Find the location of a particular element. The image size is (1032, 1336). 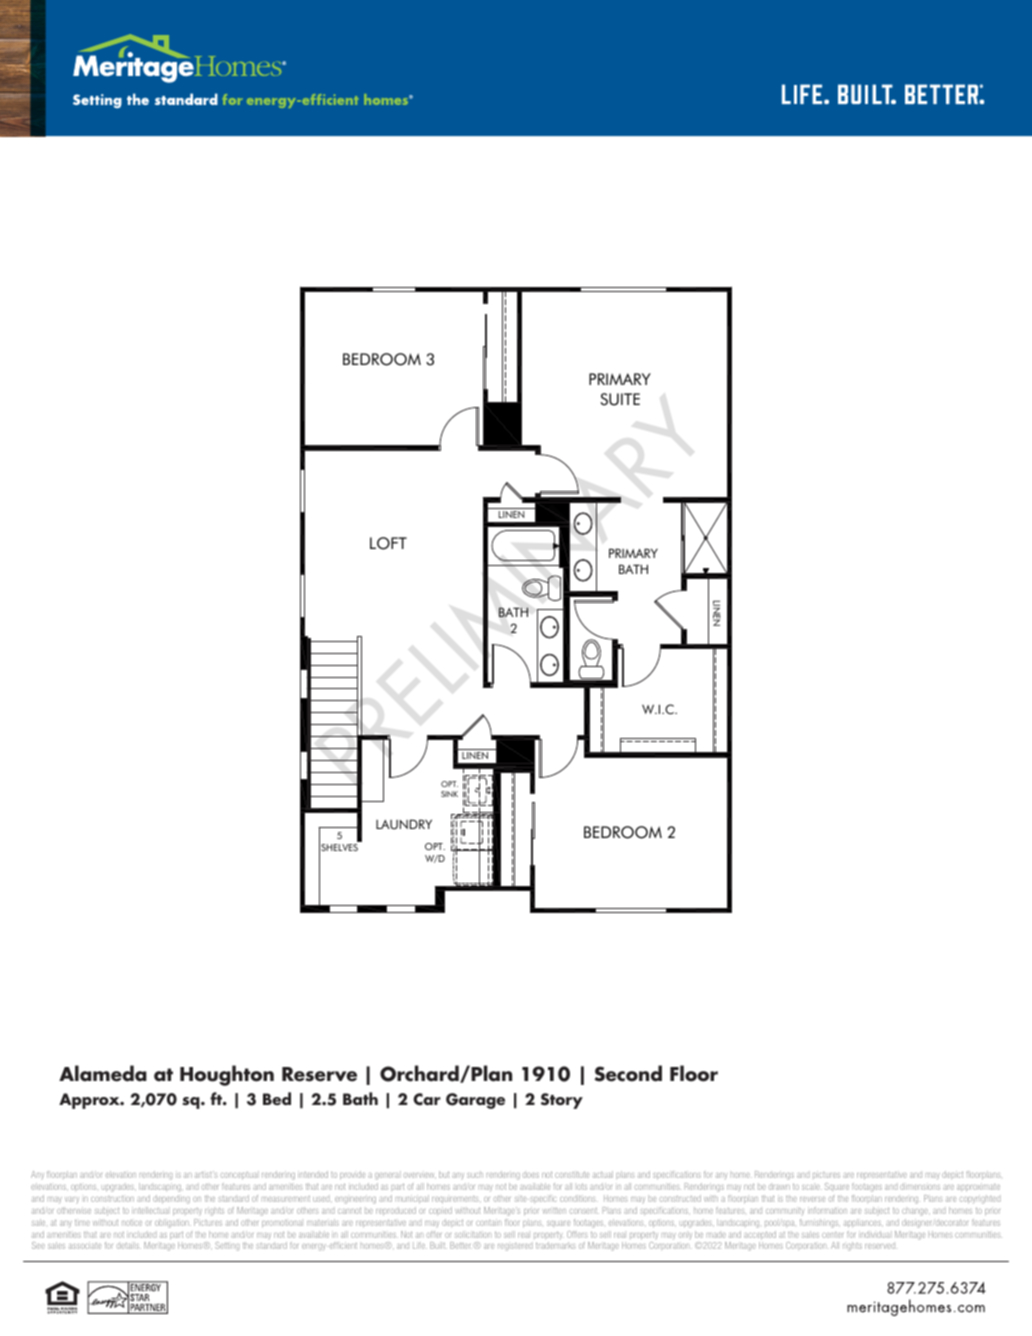

contain is located at coordinates (487, 1222).
